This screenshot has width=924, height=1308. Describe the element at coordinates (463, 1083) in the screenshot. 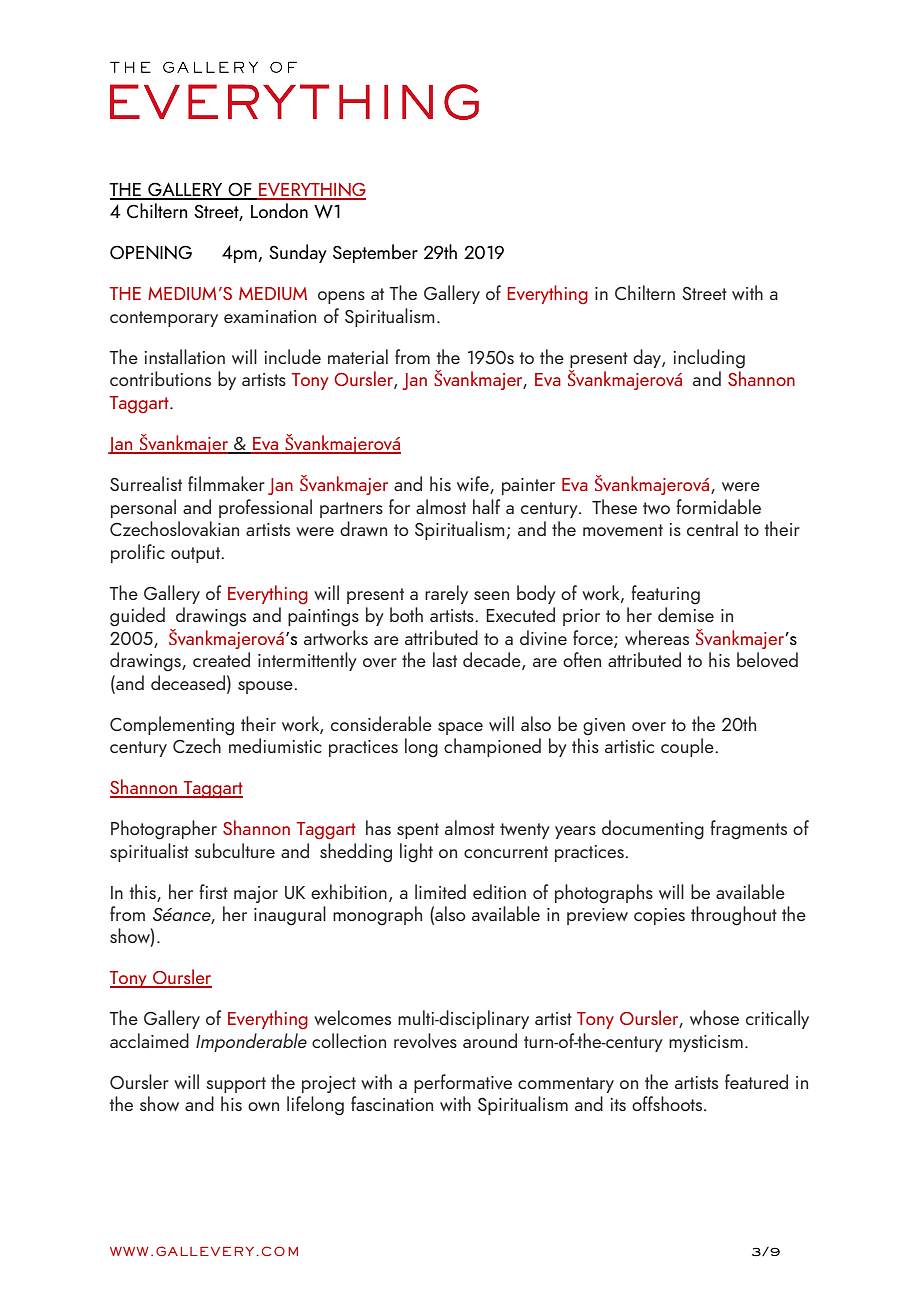

I see `performative` at that location.
